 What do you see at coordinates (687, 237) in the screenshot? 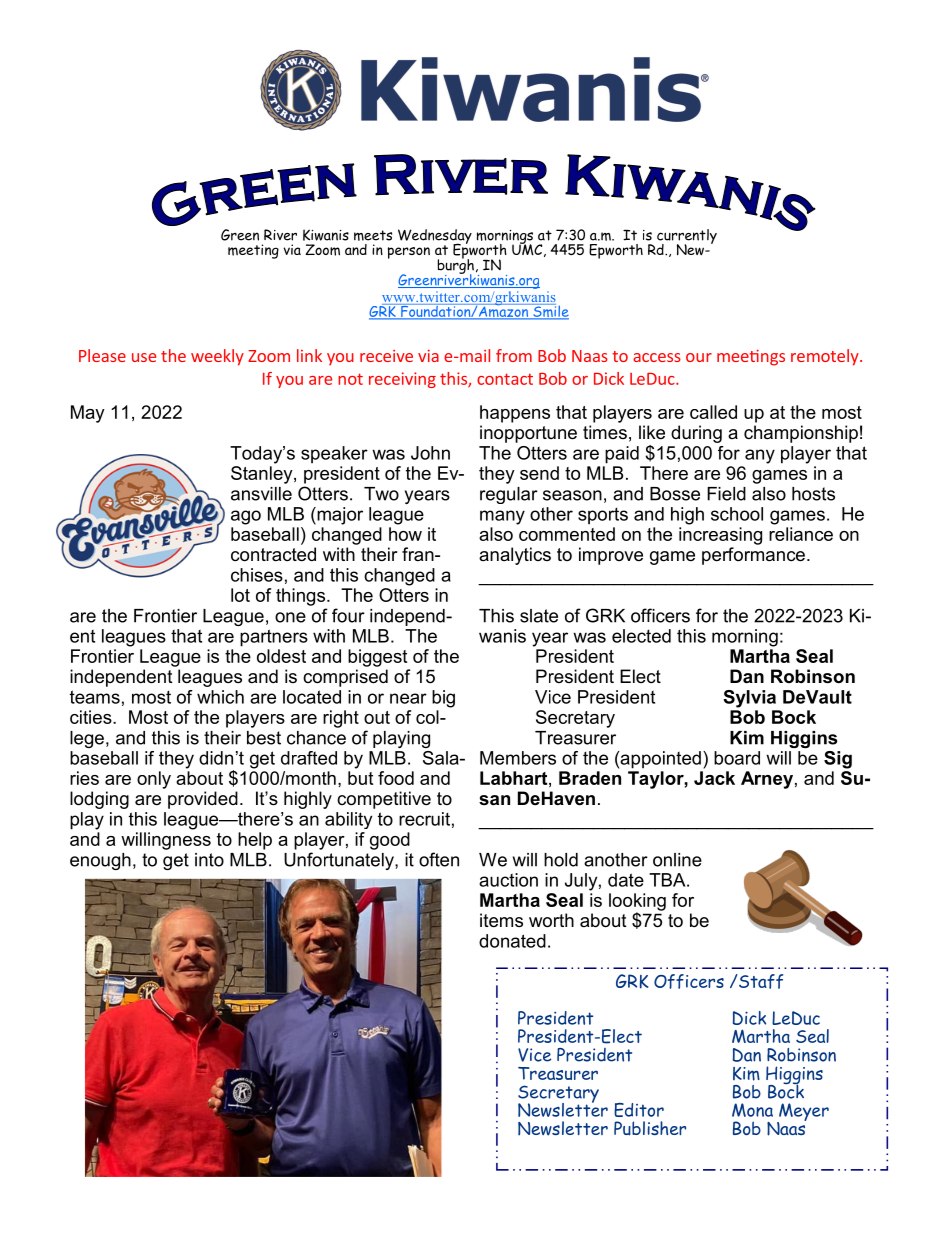
I see `currently` at bounding box center [687, 237].
